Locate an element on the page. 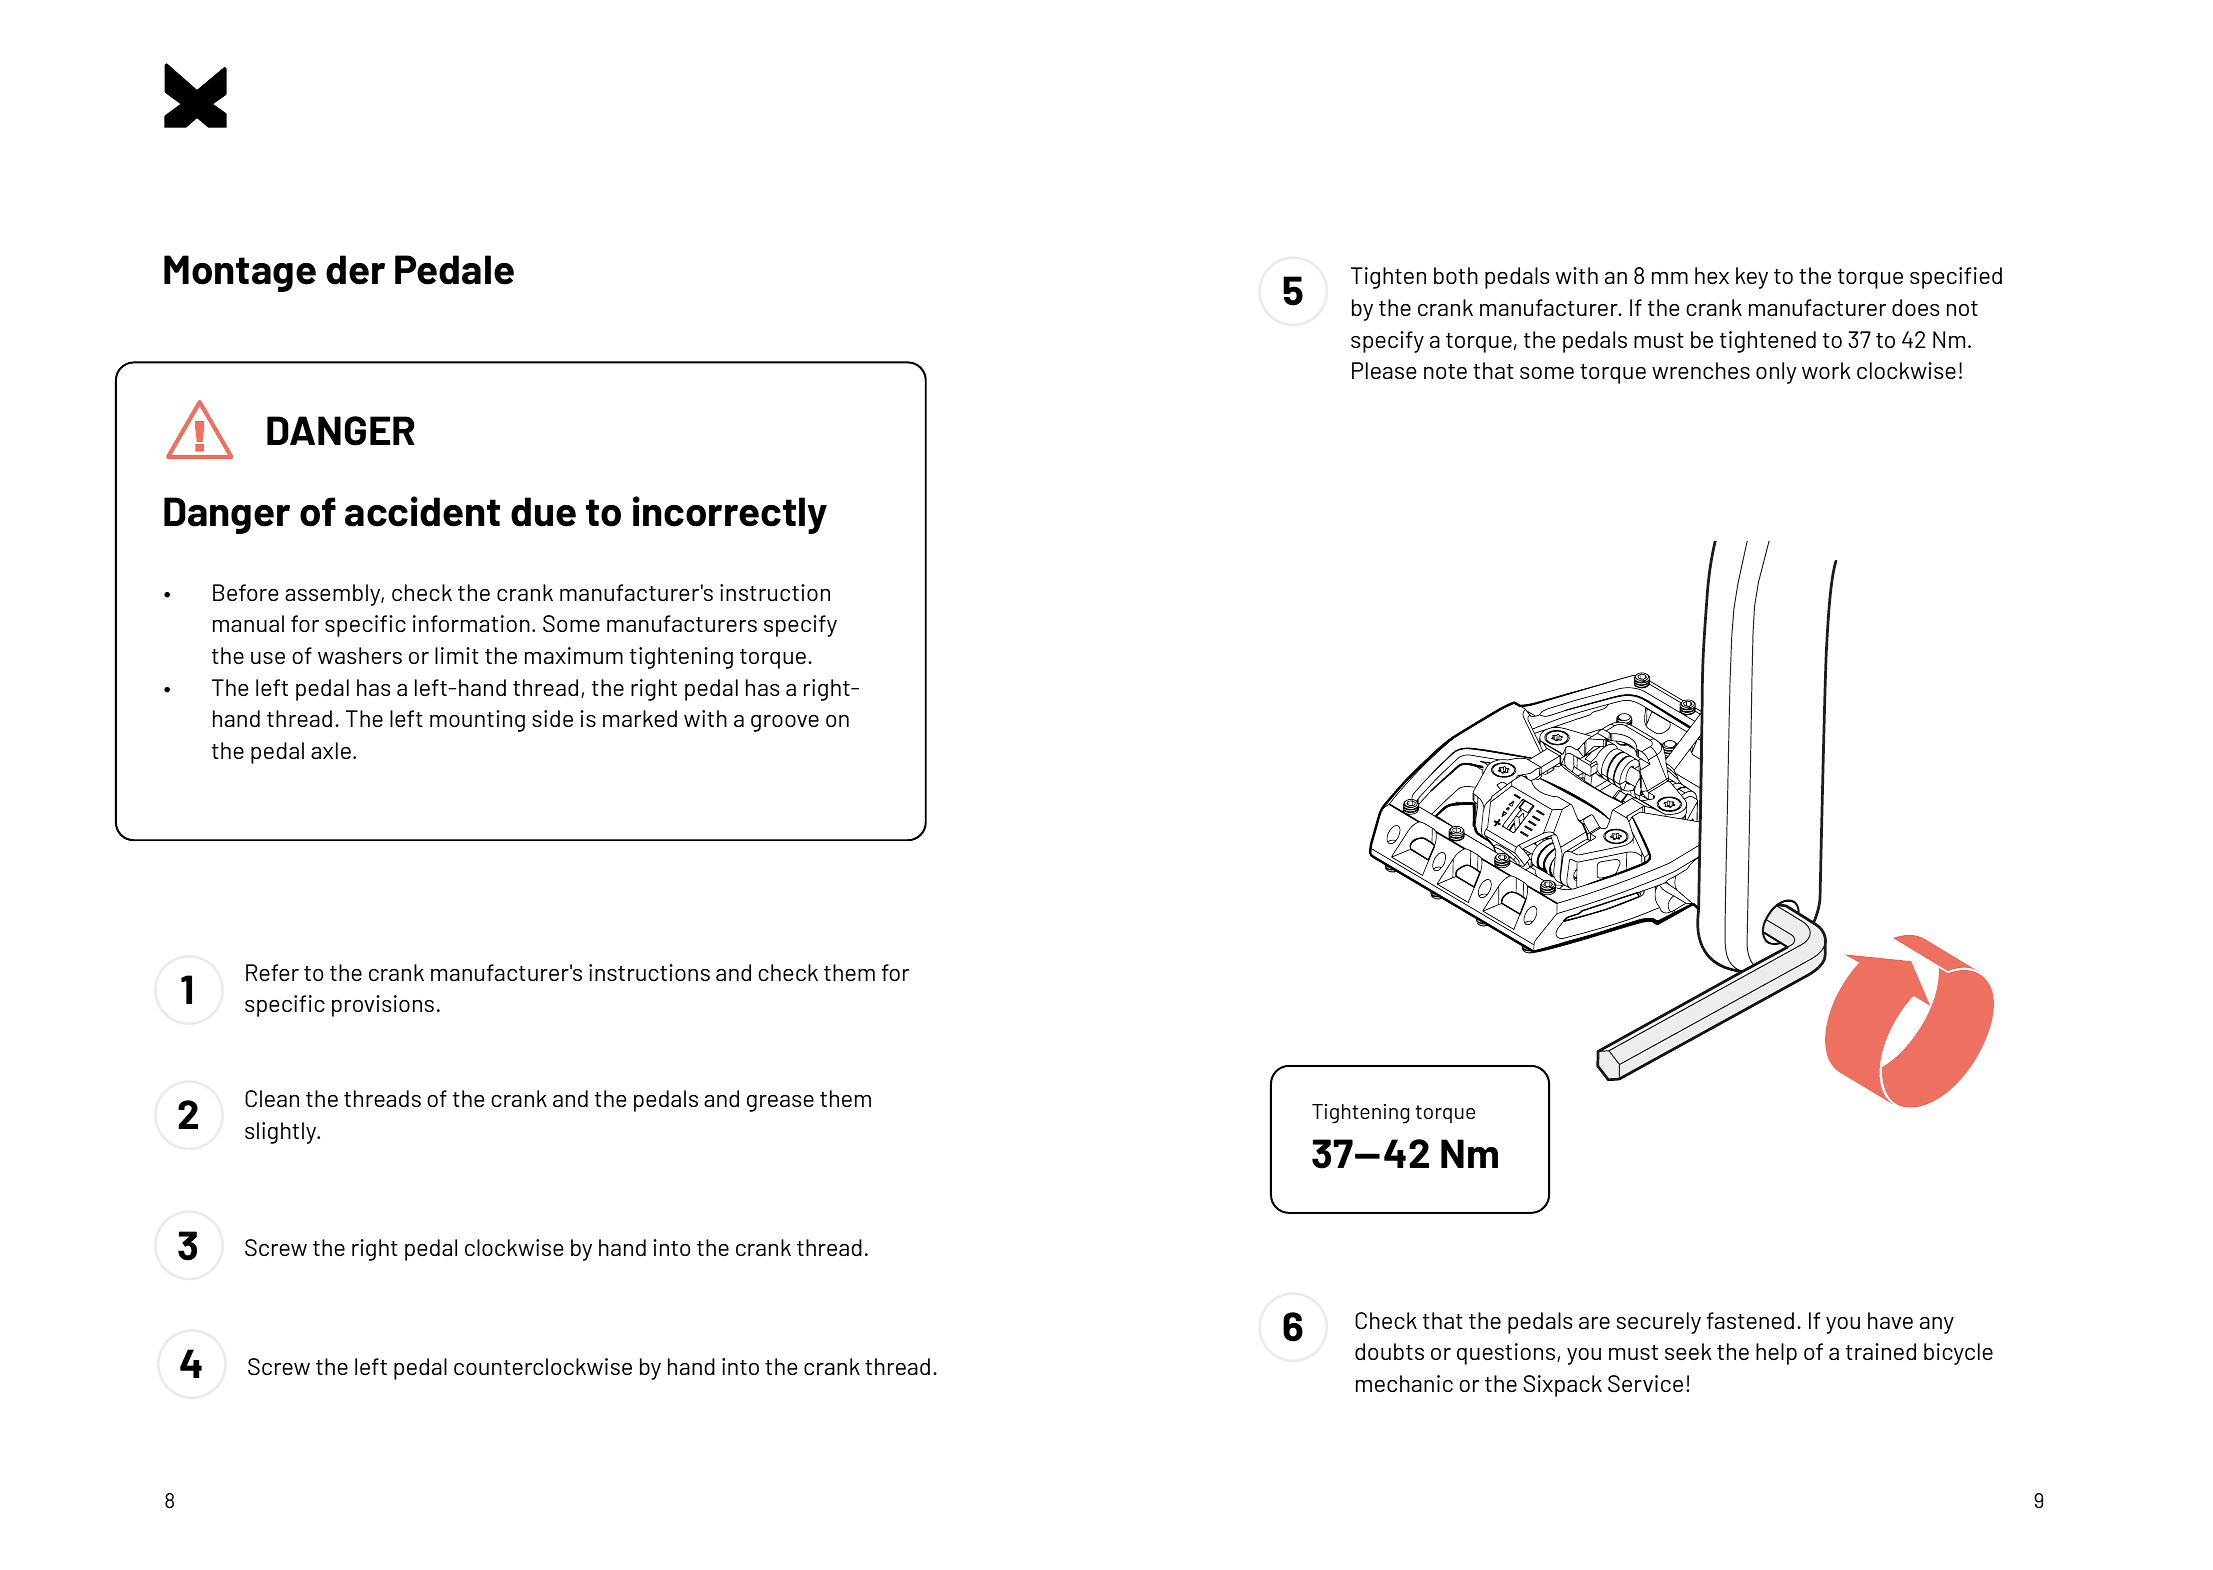 Image resolution: width=2213 pixels, height=1570 pixels. der is located at coordinates (355, 270).
